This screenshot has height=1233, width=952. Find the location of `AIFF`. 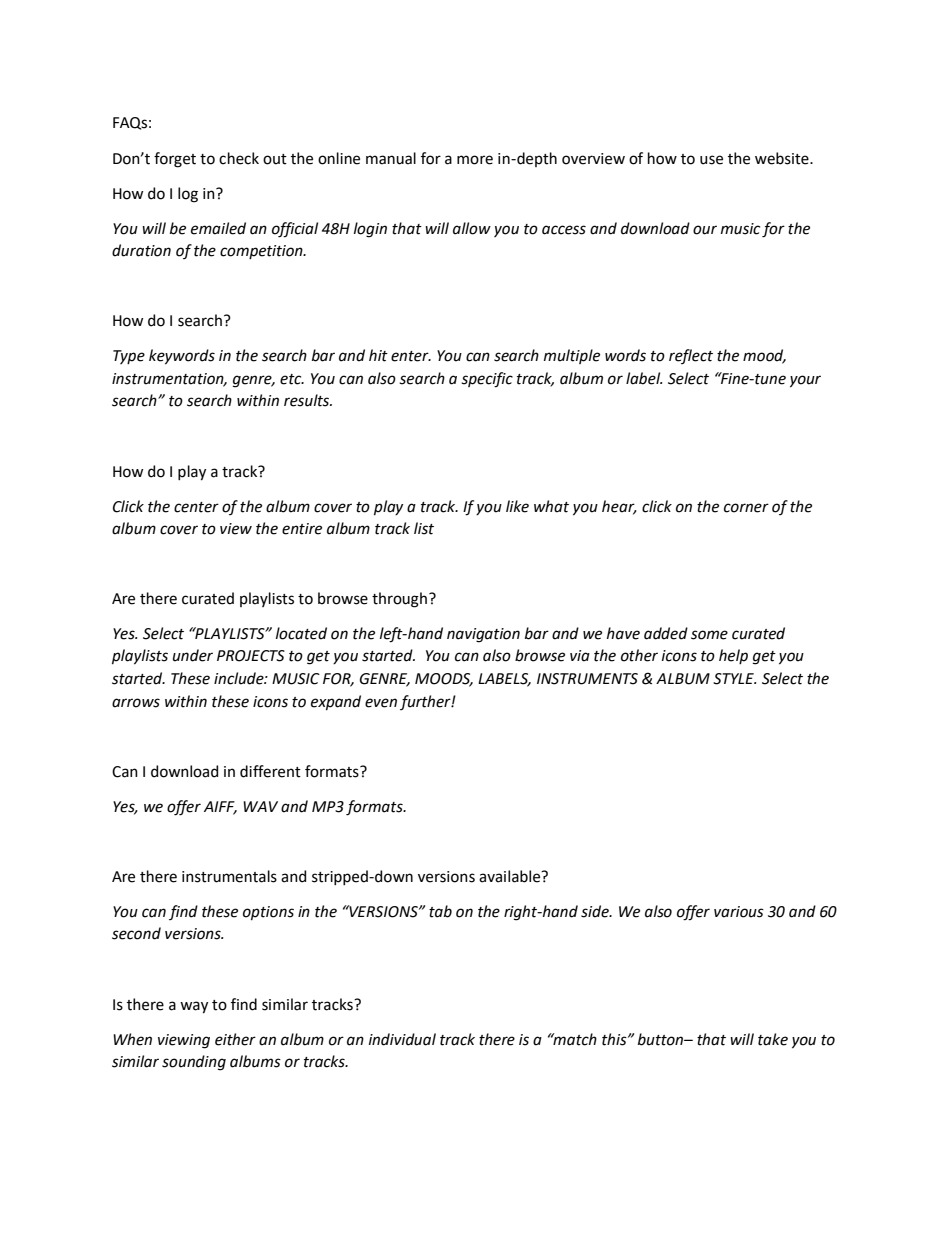

AIFF is located at coordinates (220, 807).
